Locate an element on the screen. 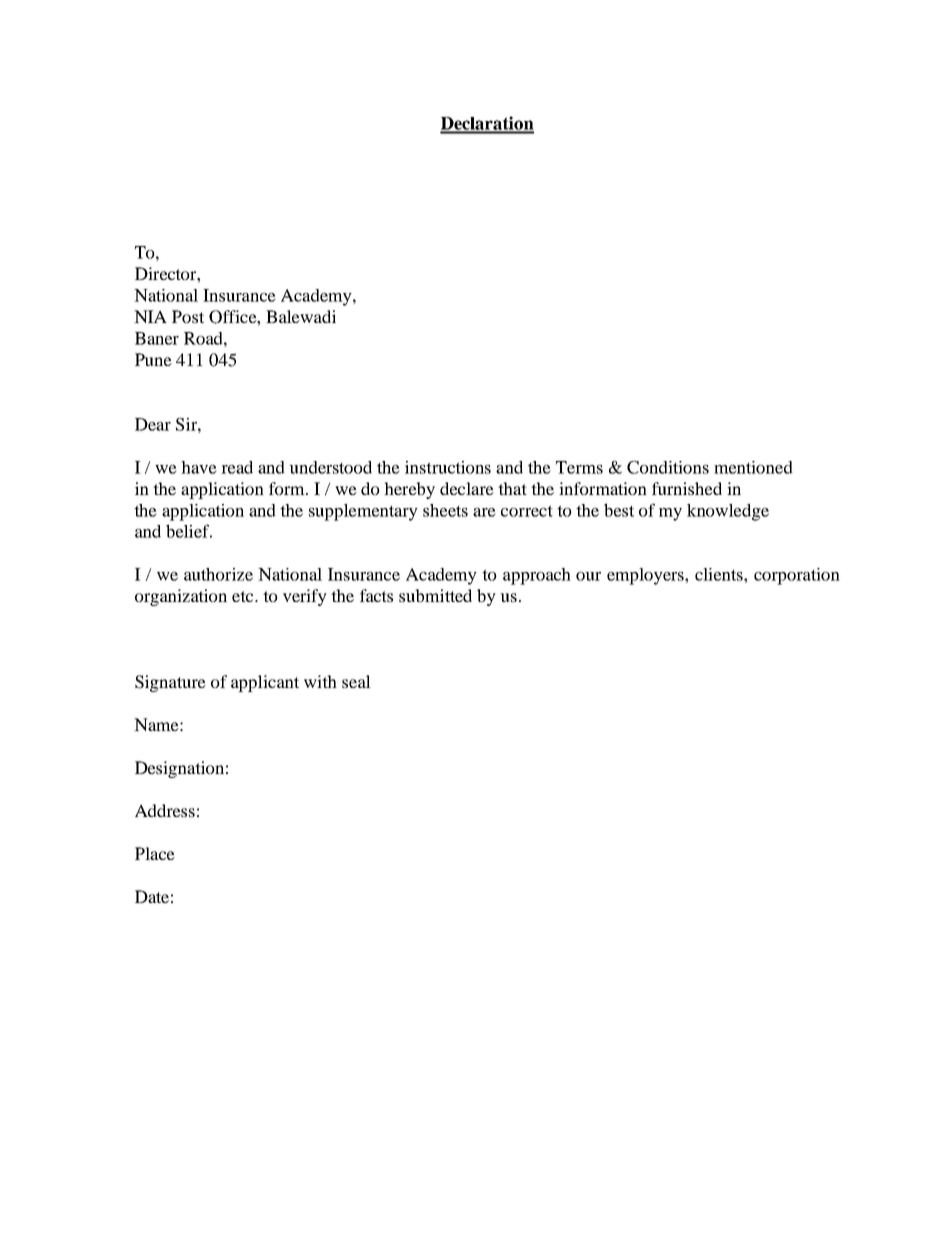 The height and width of the screenshot is (1233, 952). Post is located at coordinates (188, 316).
